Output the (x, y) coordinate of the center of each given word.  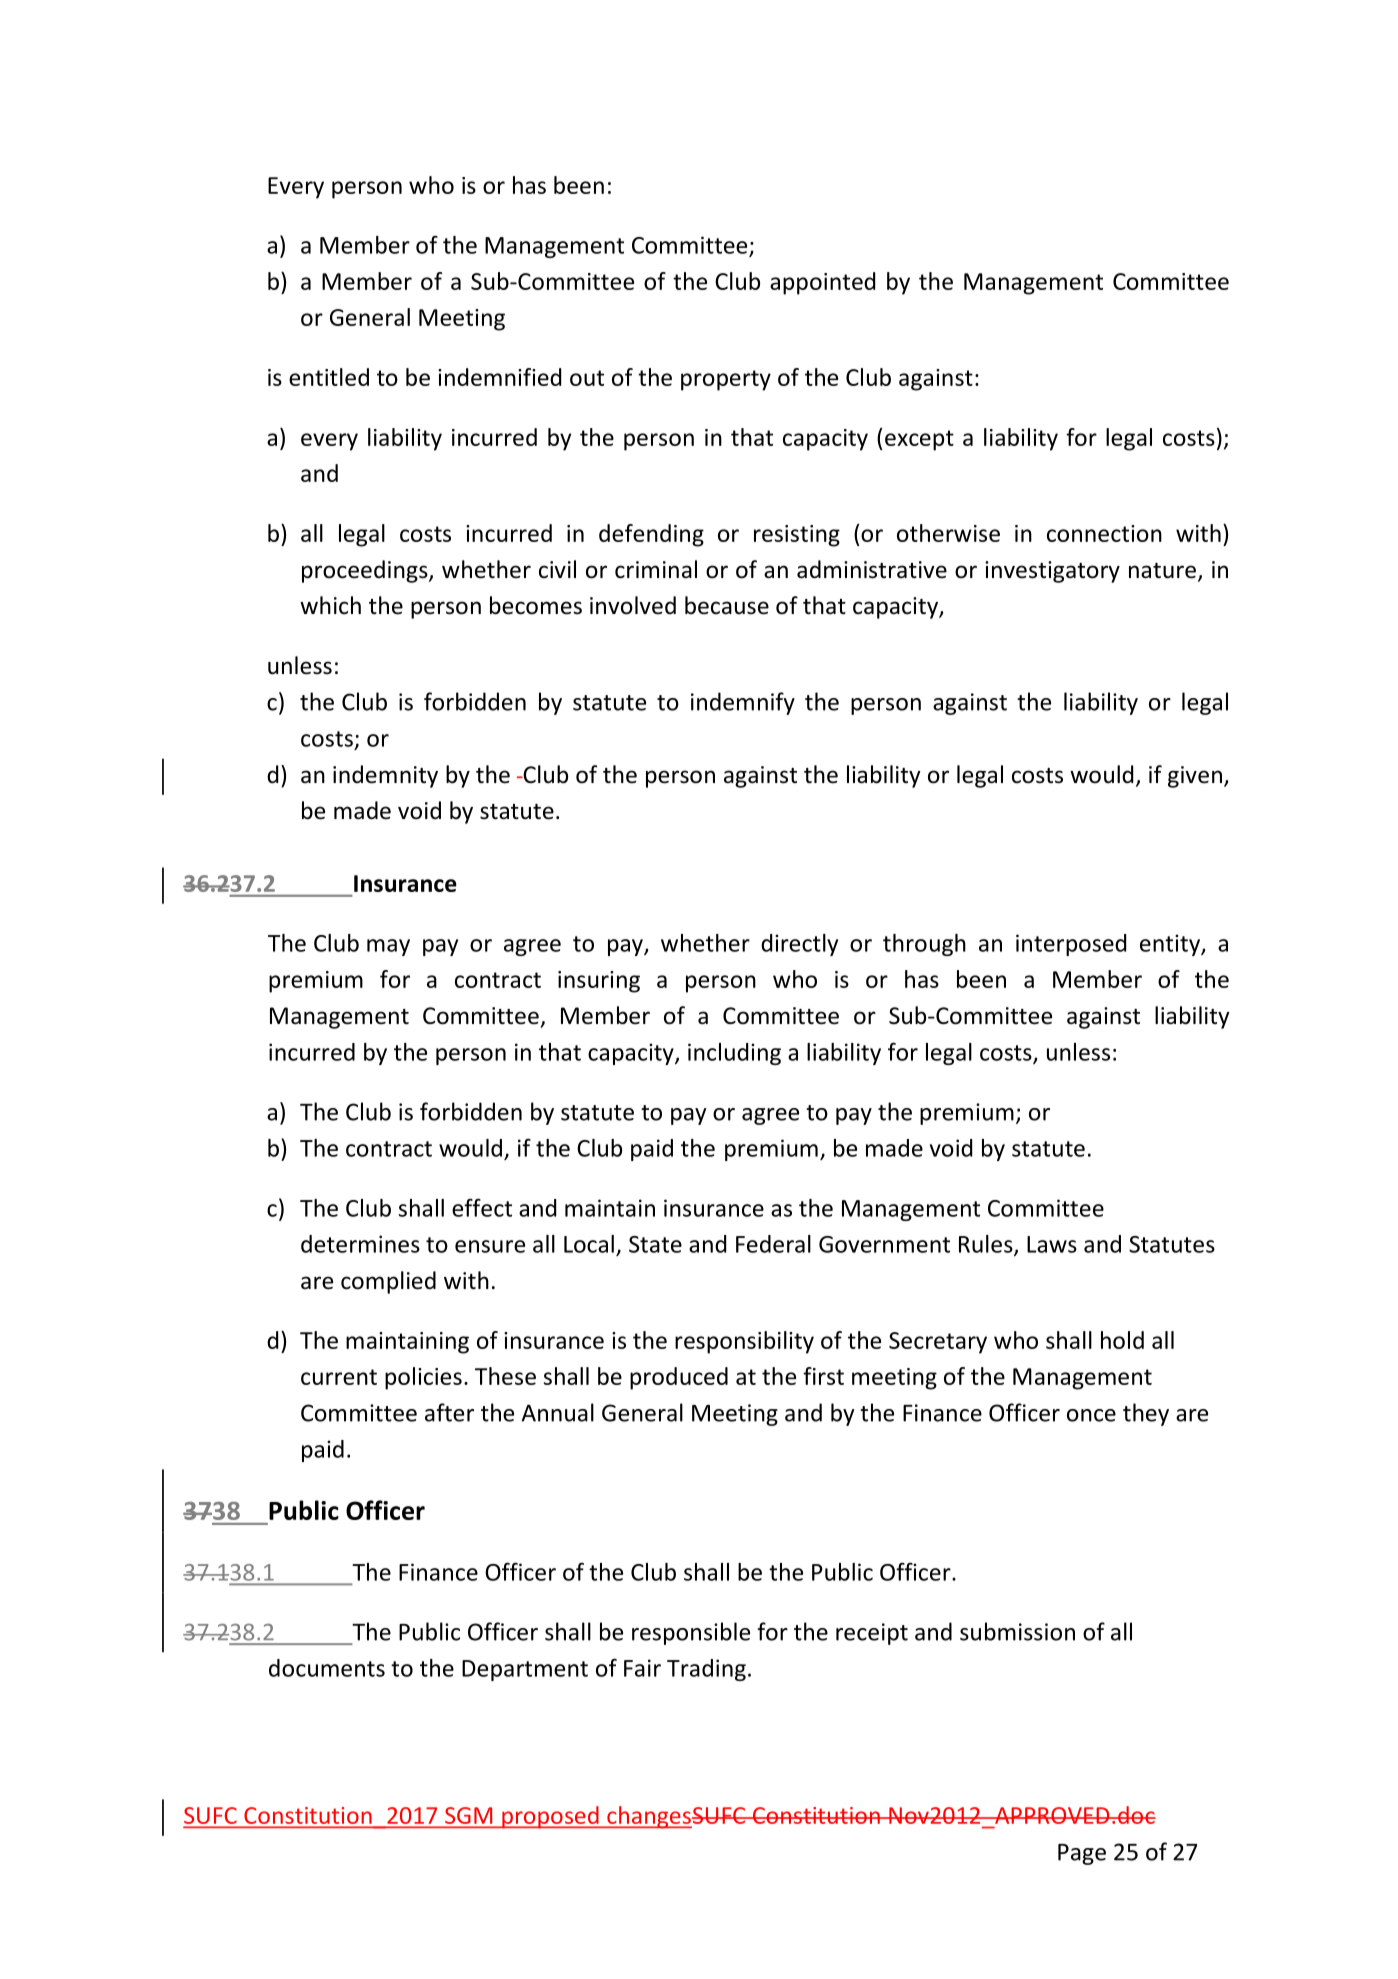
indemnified (499, 377)
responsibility (744, 1342)
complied (388, 1282)
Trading (706, 1670)
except (919, 440)
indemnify (743, 703)
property (726, 380)
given (1195, 777)
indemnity (385, 776)
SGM (468, 1815)
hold (1122, 1340)
